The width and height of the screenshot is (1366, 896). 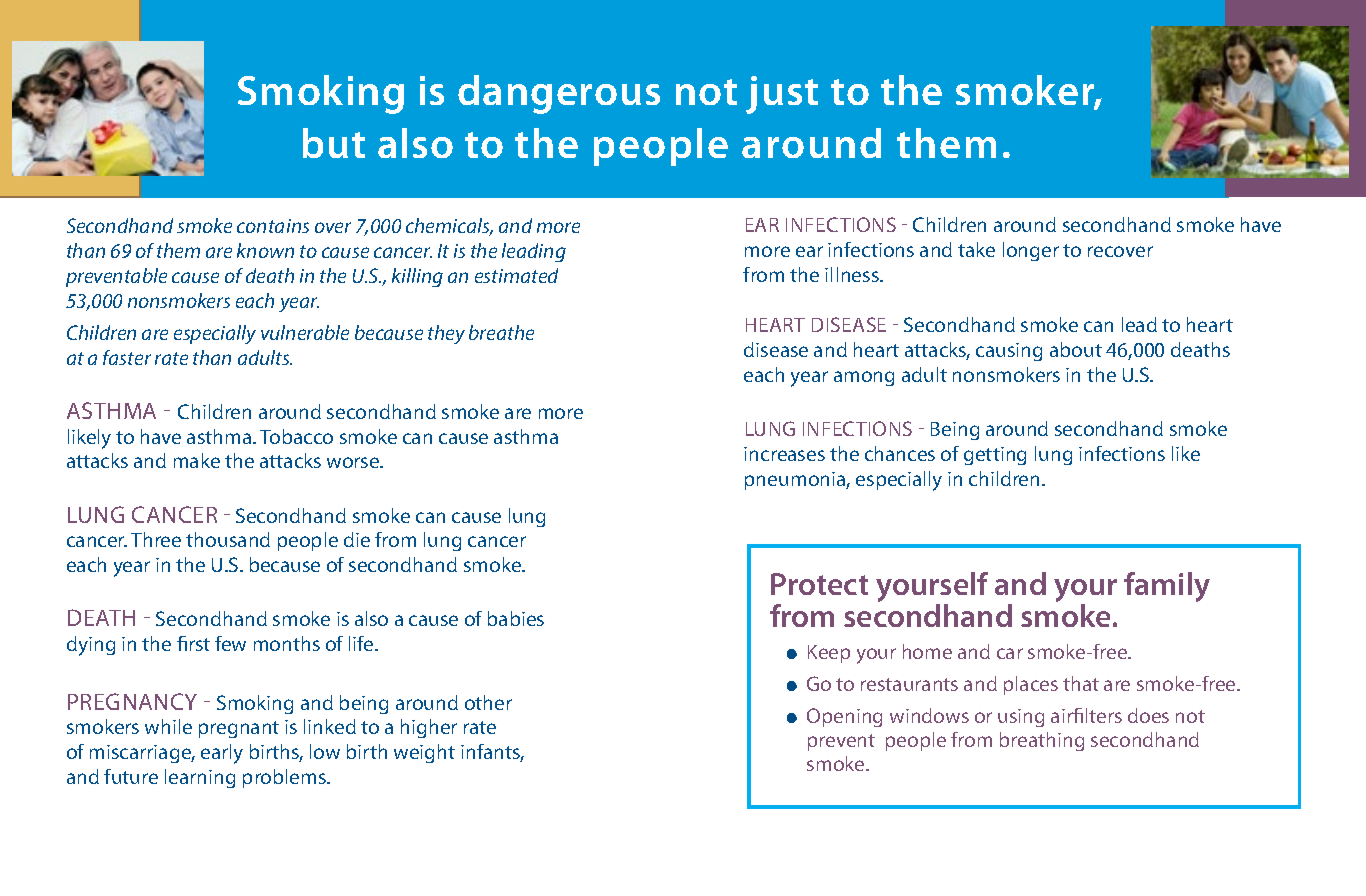 I want to click on weight, so click(x=424, y=753).
